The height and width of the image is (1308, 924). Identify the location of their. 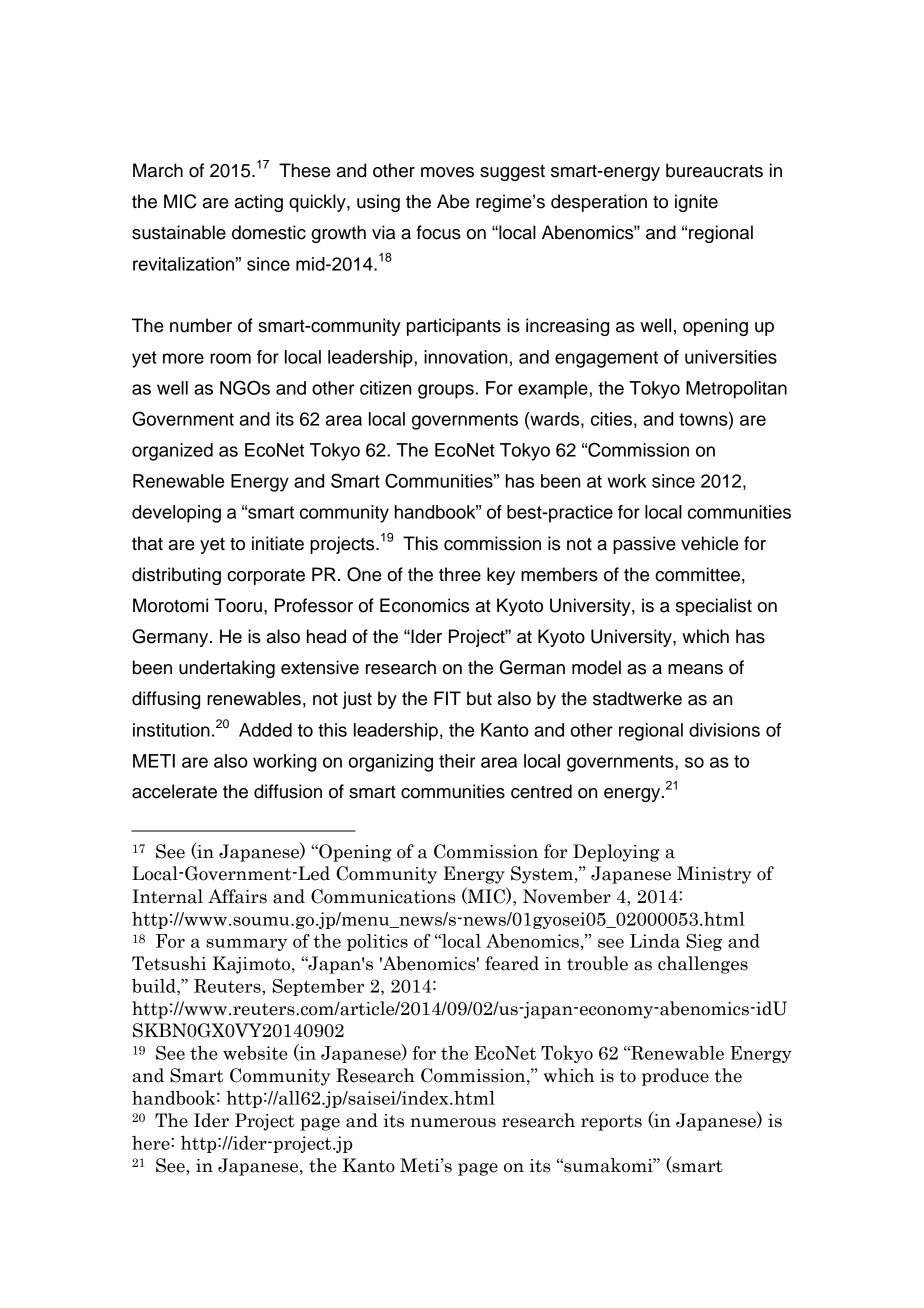
(457, 761).
